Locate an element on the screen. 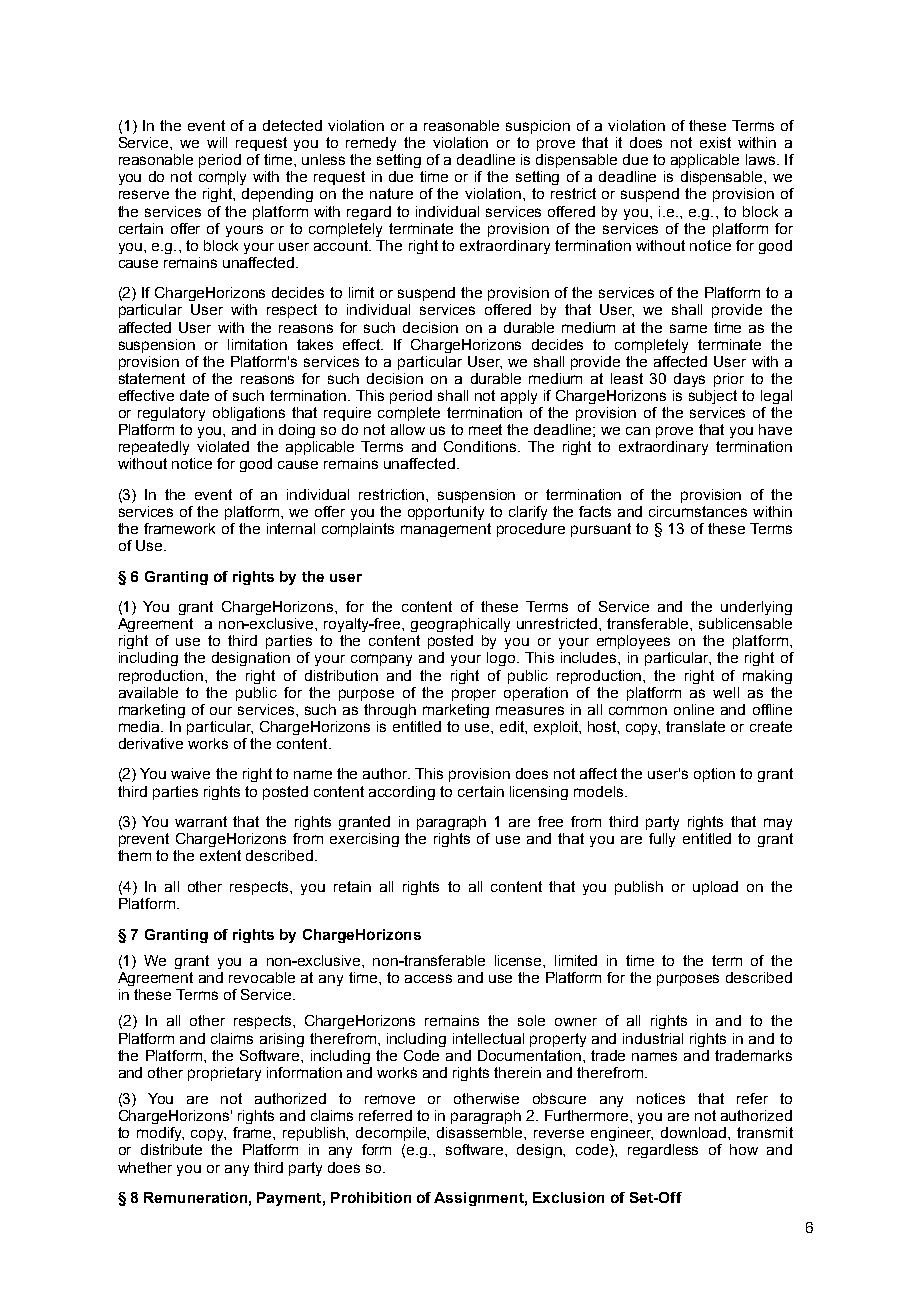 The image size is (924, 1308). nature is located at coordinates (391, 193).
